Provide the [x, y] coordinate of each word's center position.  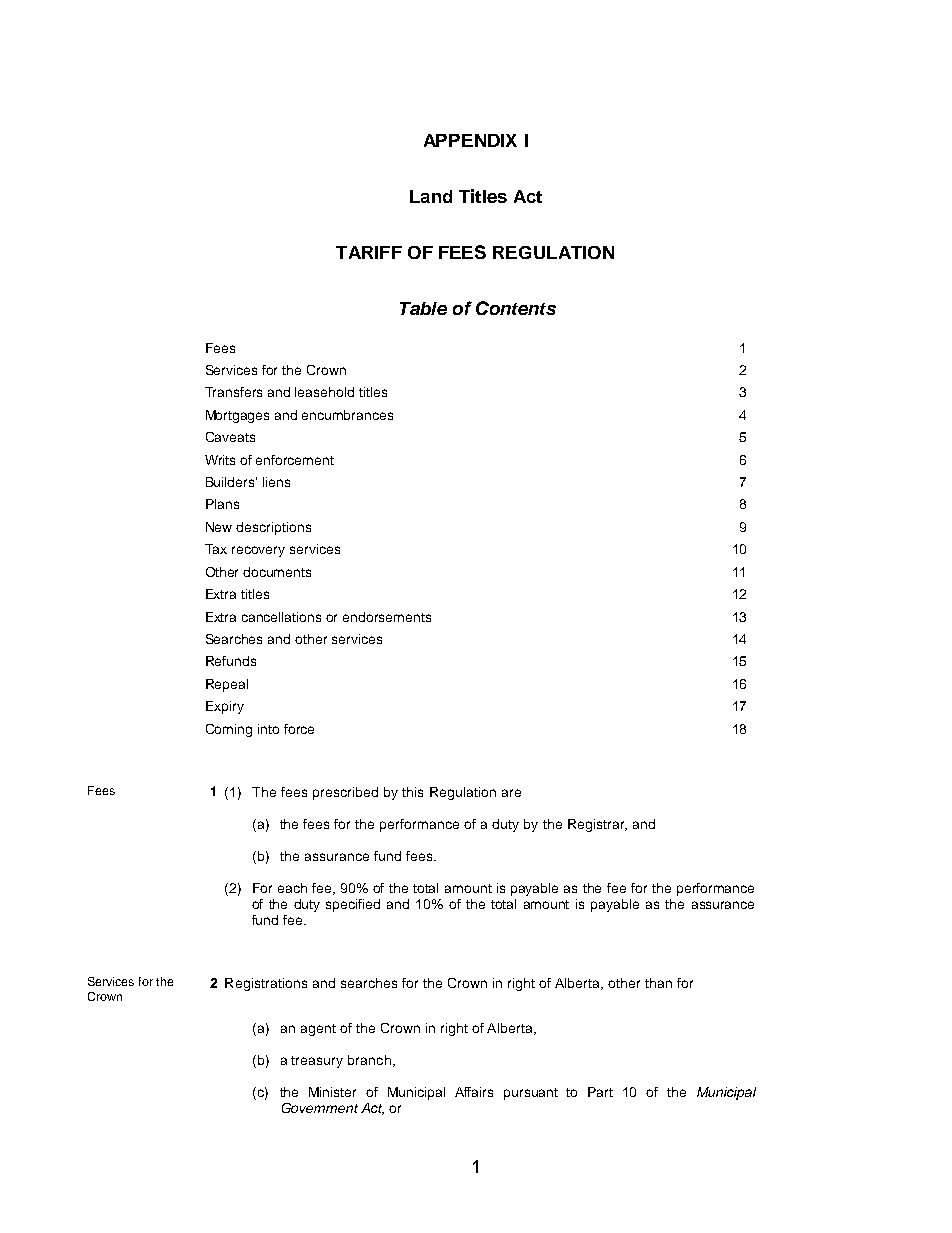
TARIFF [369, 252]
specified [353, 905]
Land [431, 196]
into [268, 729]
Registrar [597, 825]
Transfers [233, 392]
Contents [516, 308]
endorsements [387, 617]
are [511, 793]
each [292, 888]
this [412, 792]
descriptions [273, 528]
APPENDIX [470, 140]
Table [423, 308]
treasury [317, 1062]
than [658, 983]
